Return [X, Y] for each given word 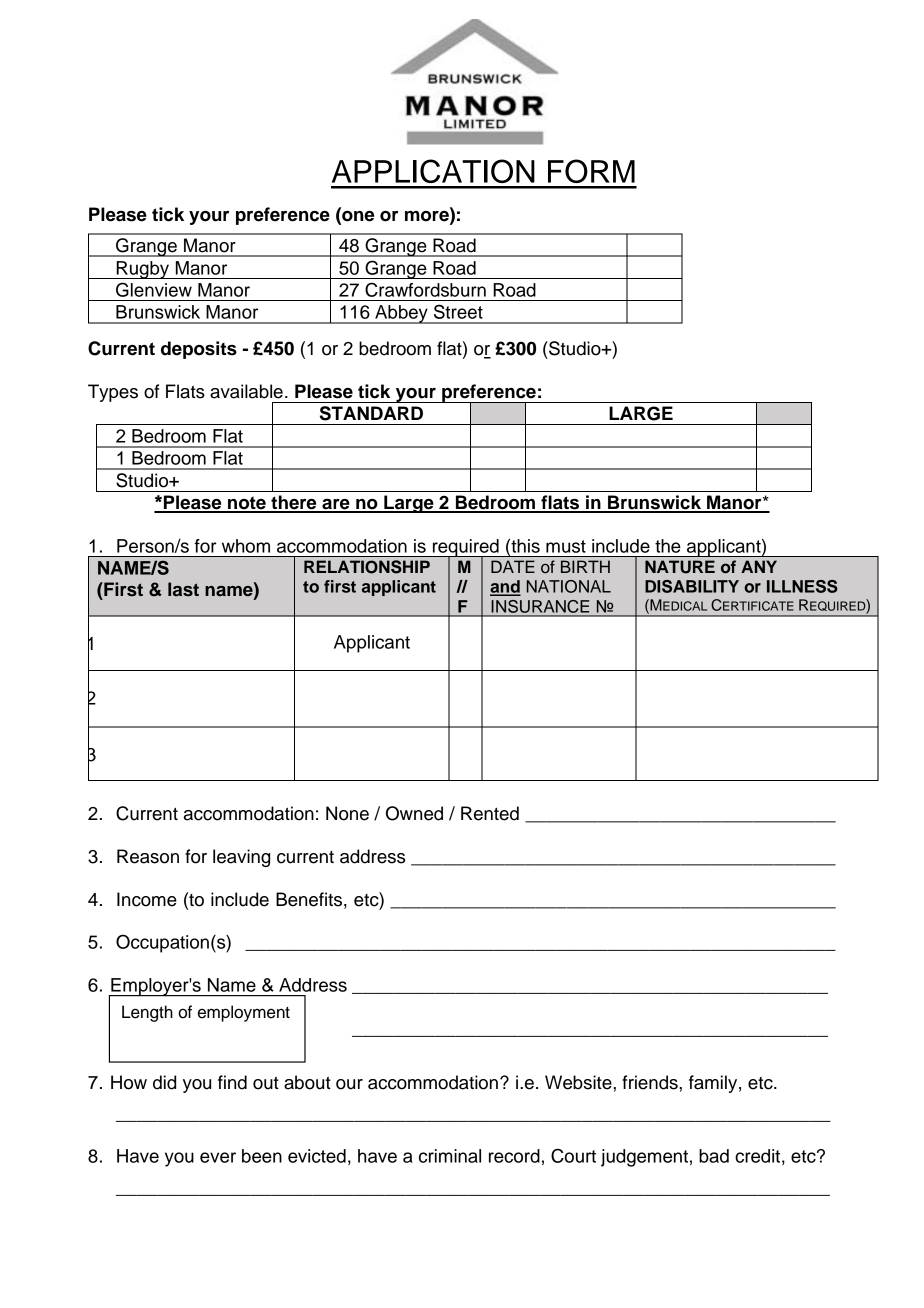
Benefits [309, 899]
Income [147, 899]
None [347, 813]
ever [218, 1157]
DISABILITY [692, 586]
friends [651, 1082]
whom [246, 546]
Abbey [401, 314]
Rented [490, 813]
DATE [513, 566]
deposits [199, 350]
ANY [759, 566]
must [566, 546]
